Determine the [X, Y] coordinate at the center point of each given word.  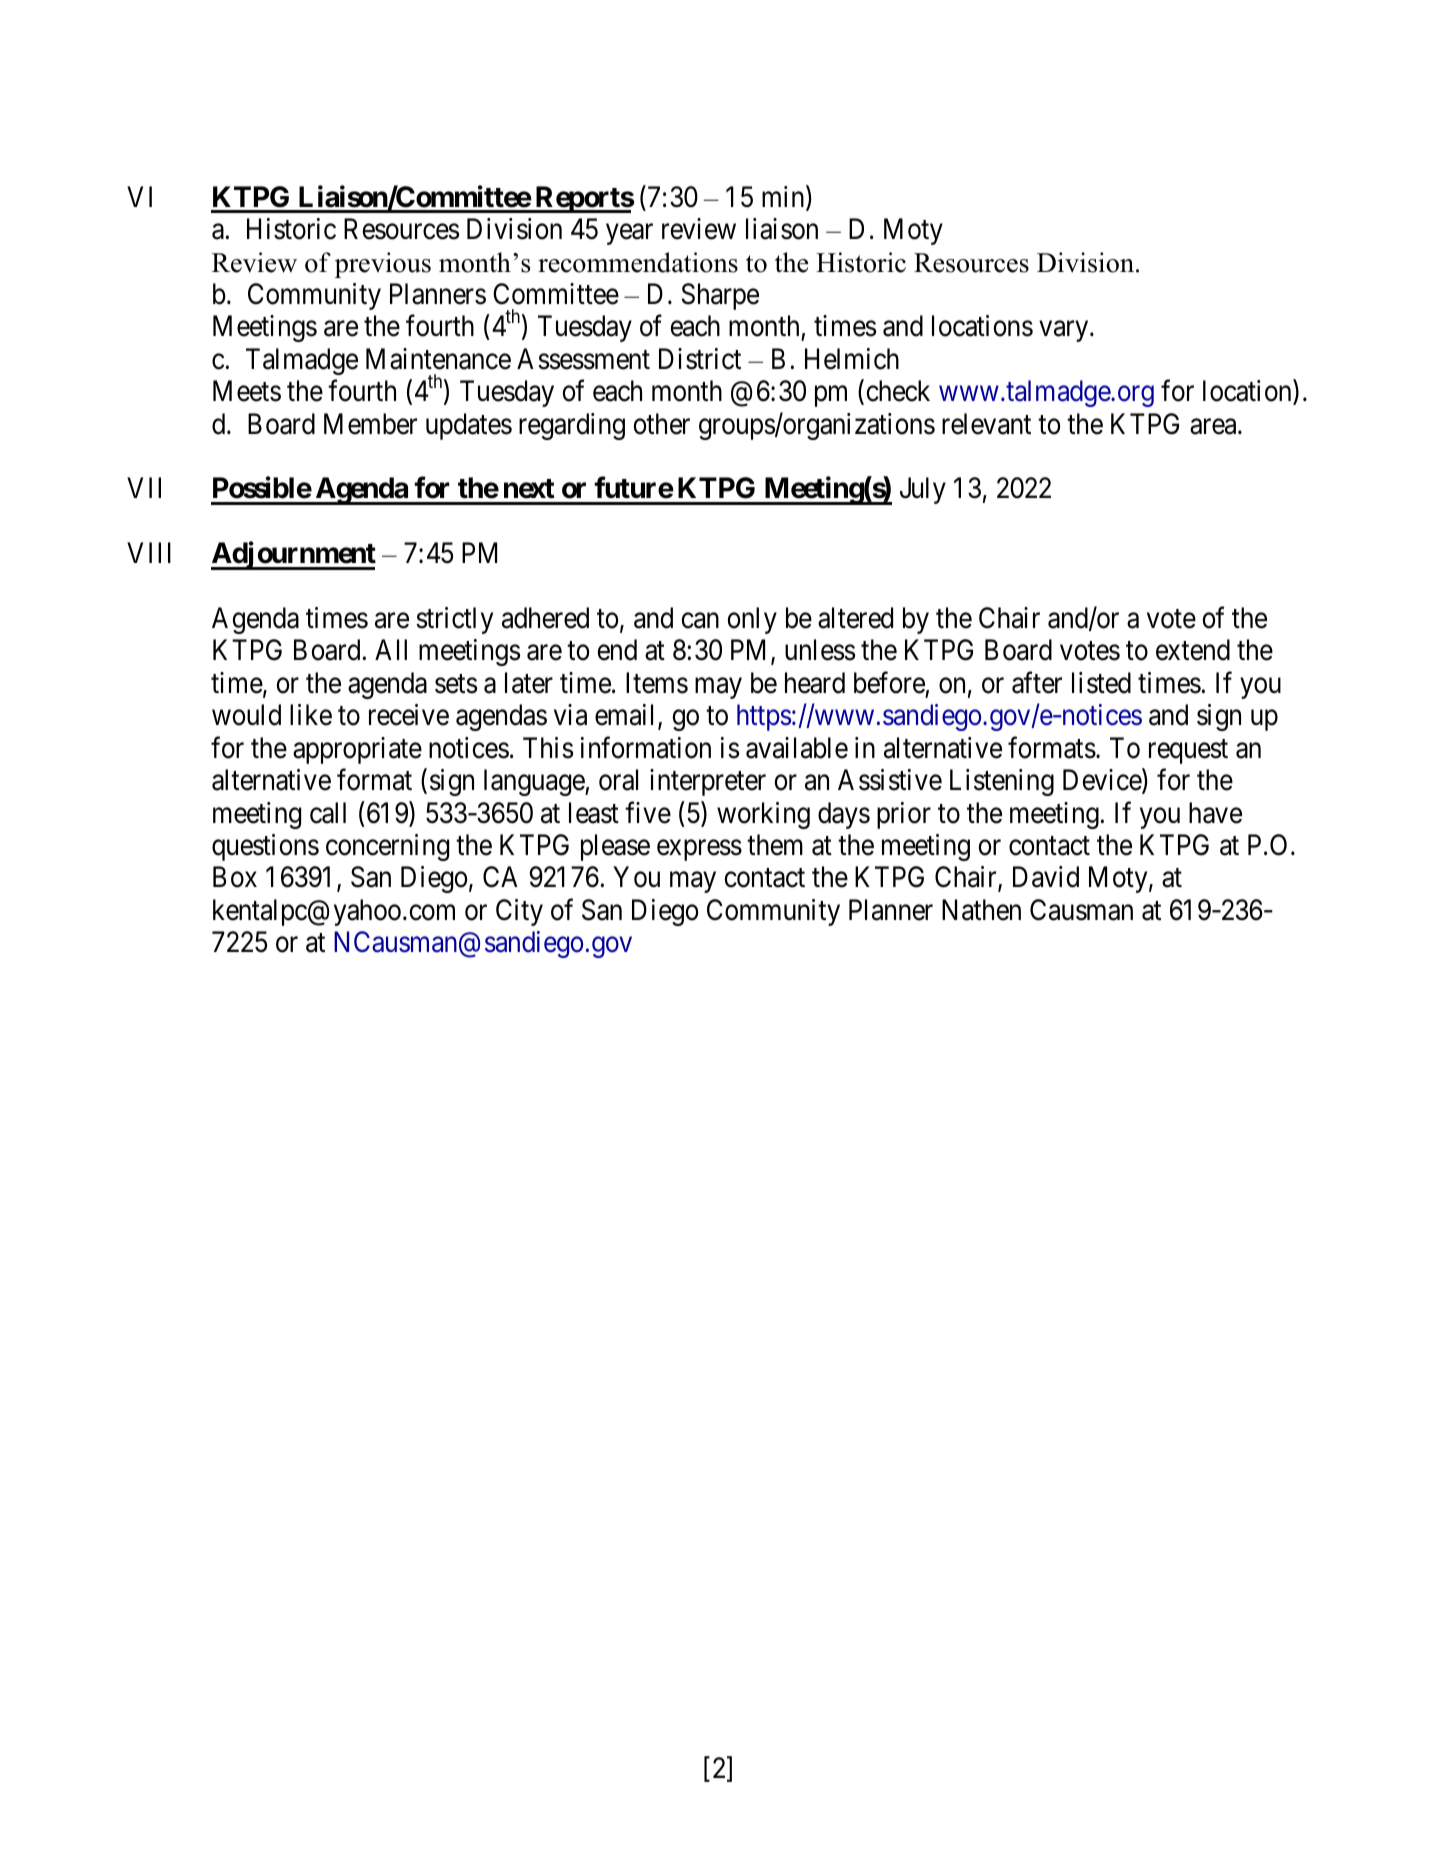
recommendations [638, 262]
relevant [986, 424]
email [627, 716]
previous [383, 265]
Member [370, 424]
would [246, 715]
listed [1101, 683]
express [699, 850]
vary [1065, 331]
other [661, 424]
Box [235, 877]
